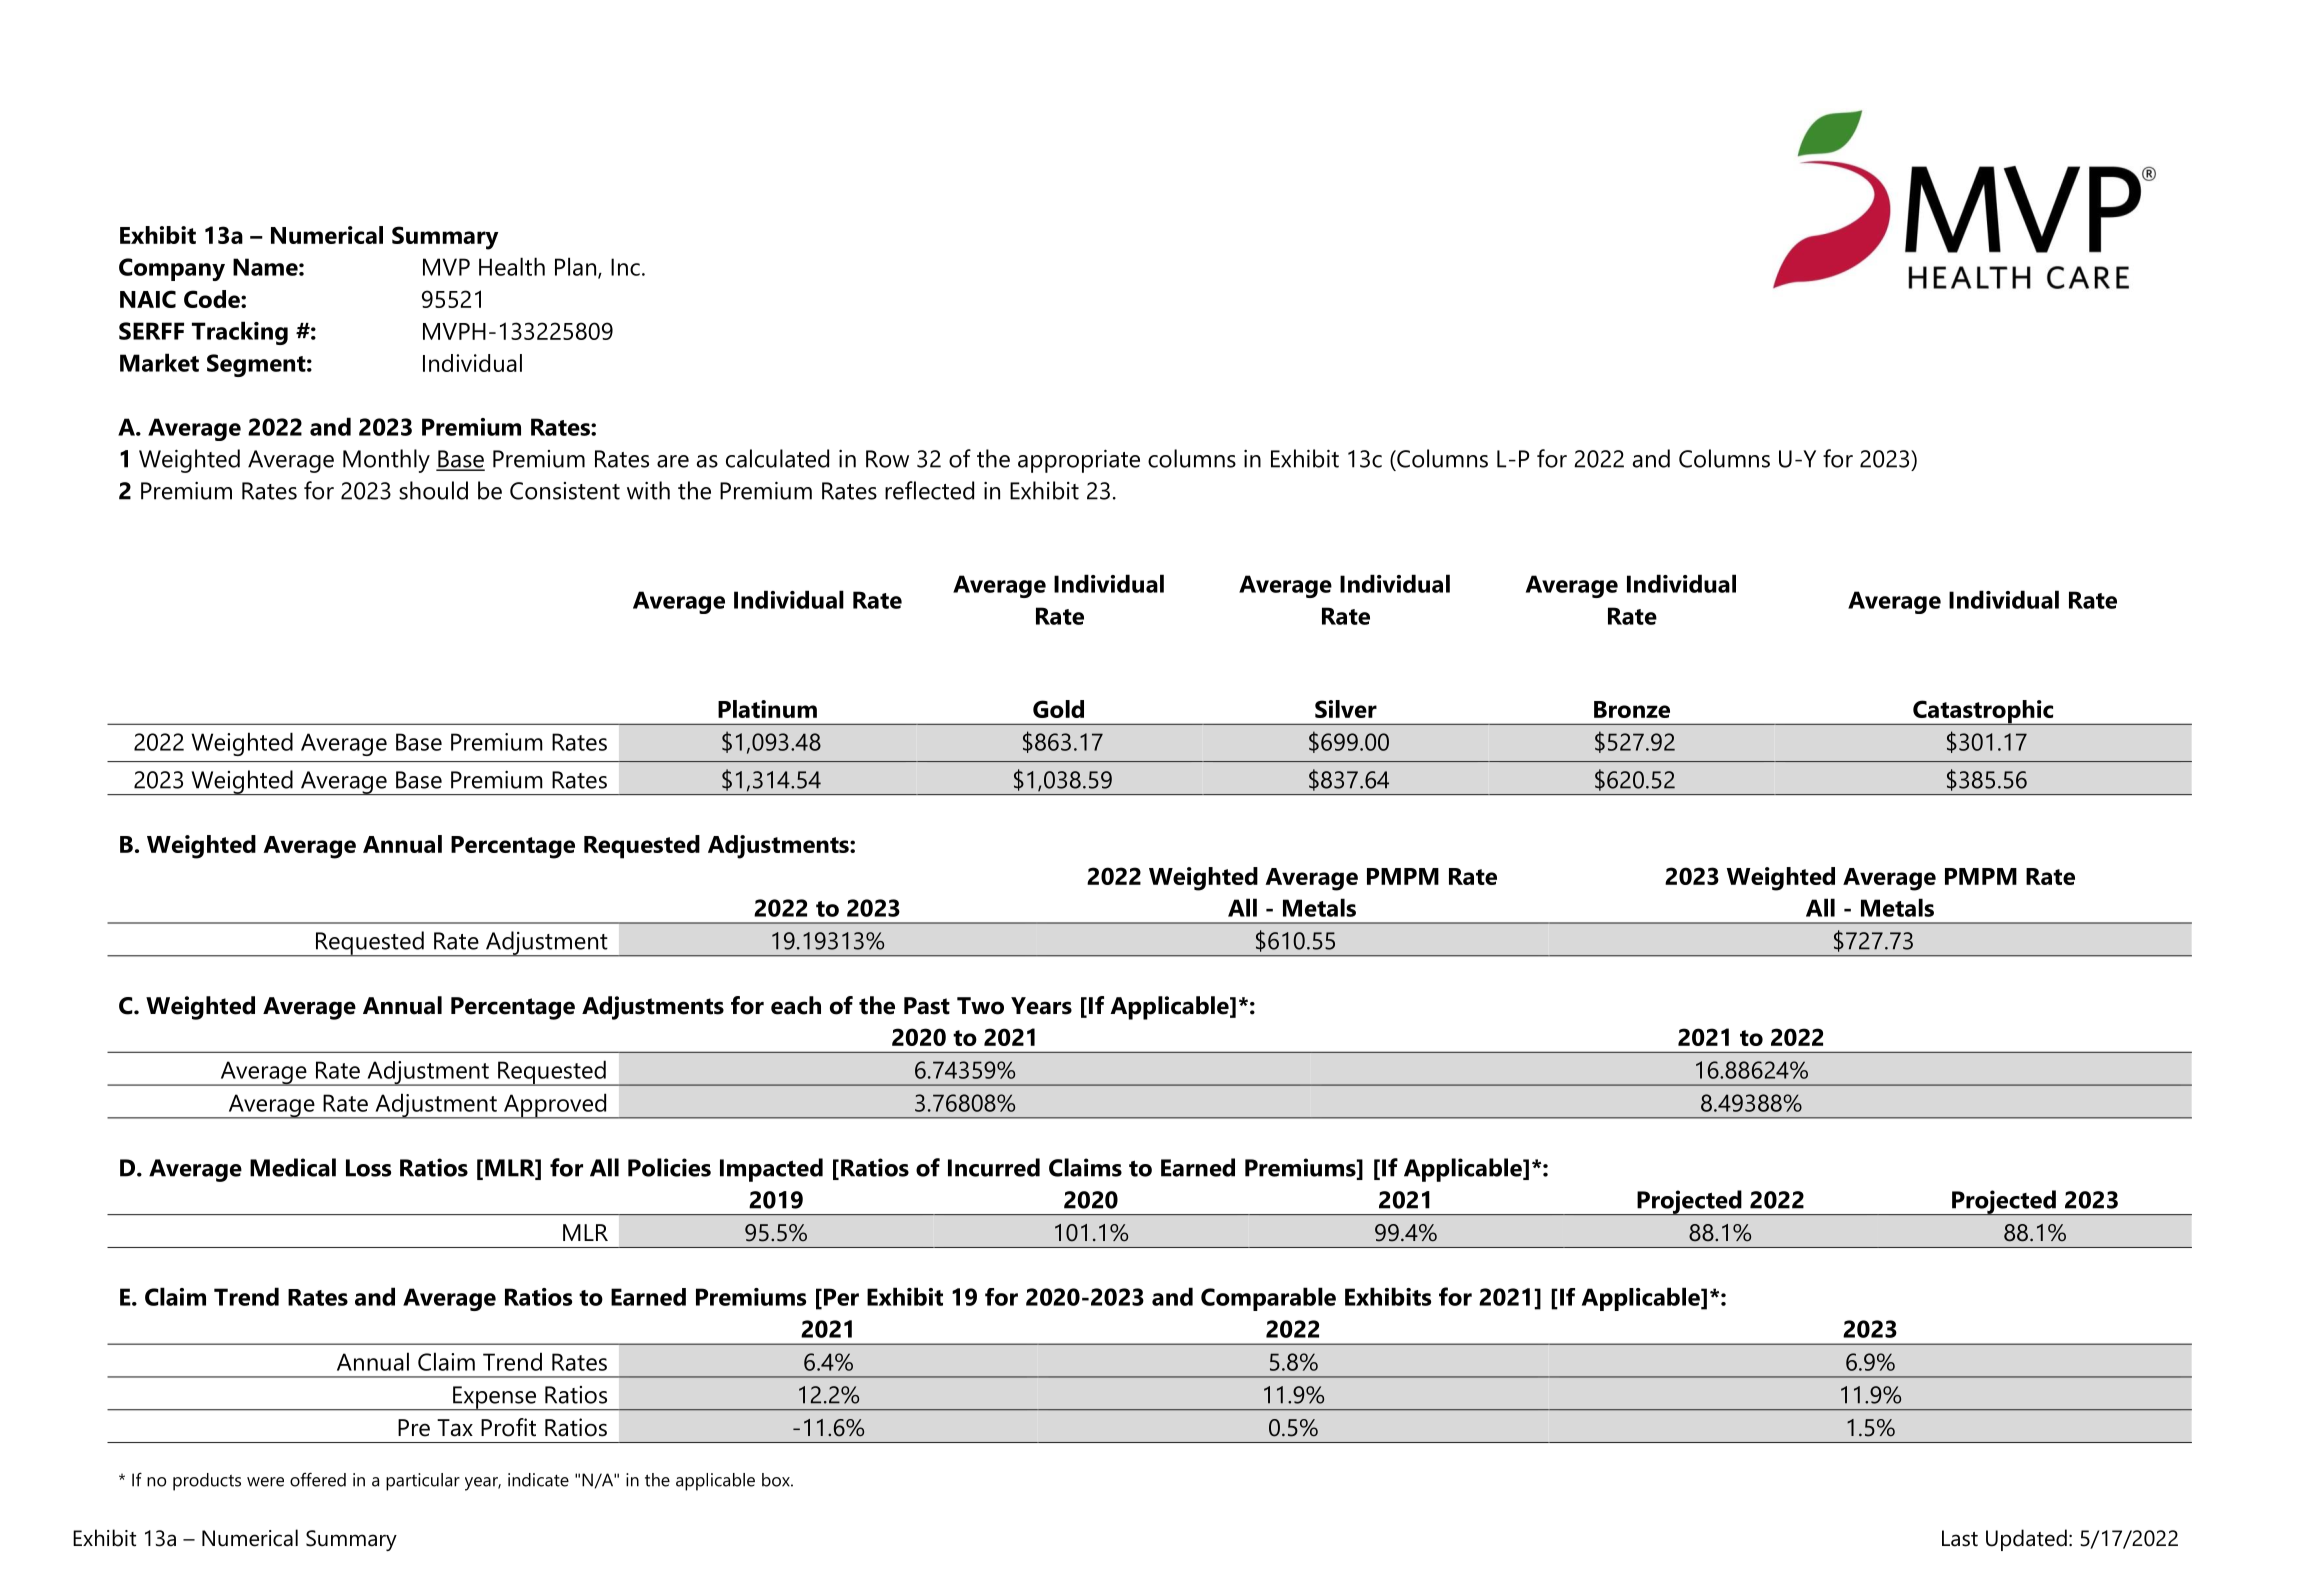 The image size is (2299, 1580). Describe the element at coordinates (555, 1106) in the screenshot. I see `Approved` at that location.
